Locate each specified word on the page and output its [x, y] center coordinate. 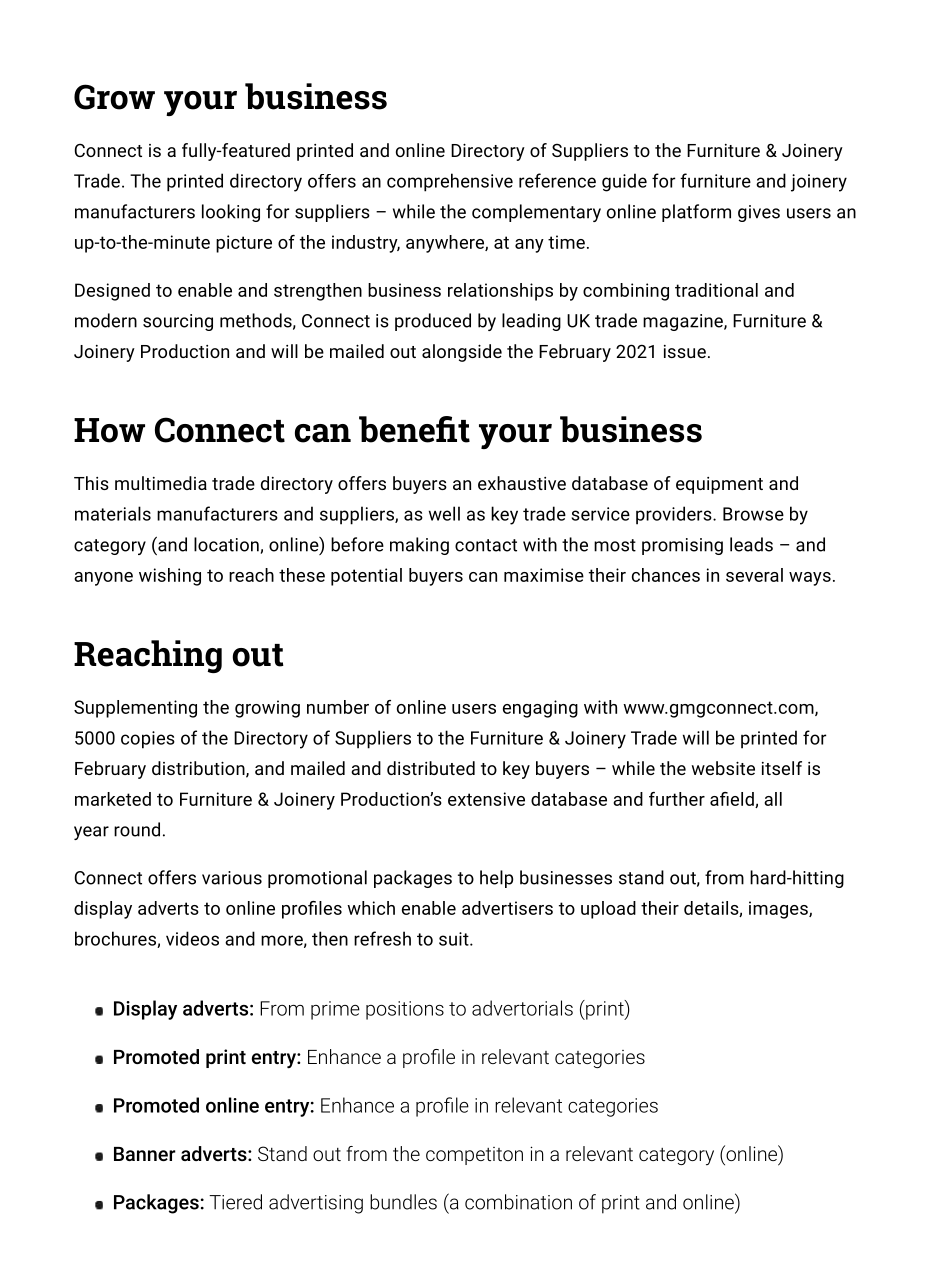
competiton [474, 1156]
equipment [719, 485]
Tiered [235, 1202]
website [723, 768]
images [779, 910]
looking [231, 213]
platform [696, 213]
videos [192, 938]
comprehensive [450, 182]
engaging [540, 709]
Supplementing [135, 709]
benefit [414, 429]
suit [455, 939]
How [109, 430]
